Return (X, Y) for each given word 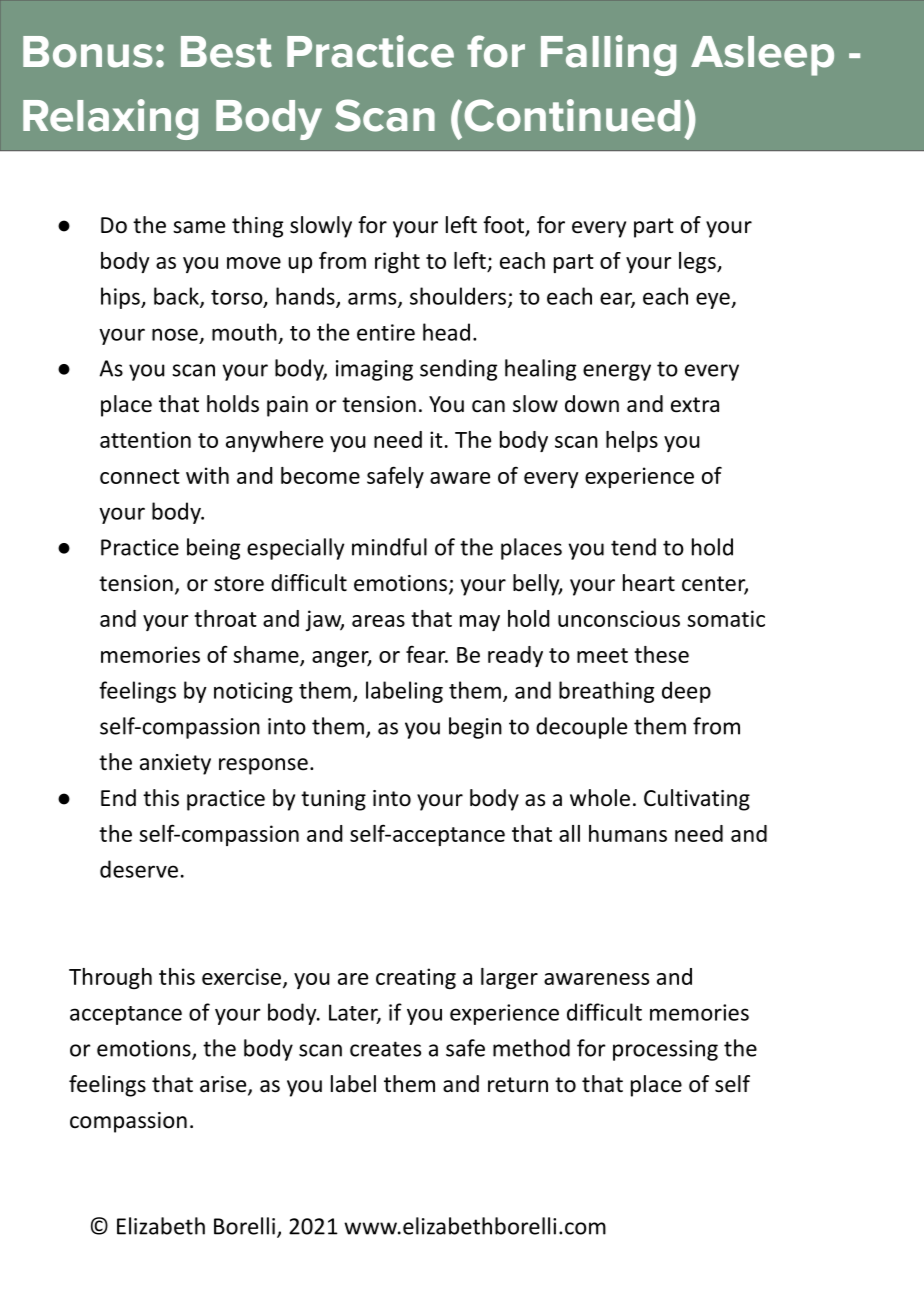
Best (226, 52)
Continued (572, 115)
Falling (608, 55)
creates (385, 1049)
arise (224, 1085)
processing (665, 1050)
